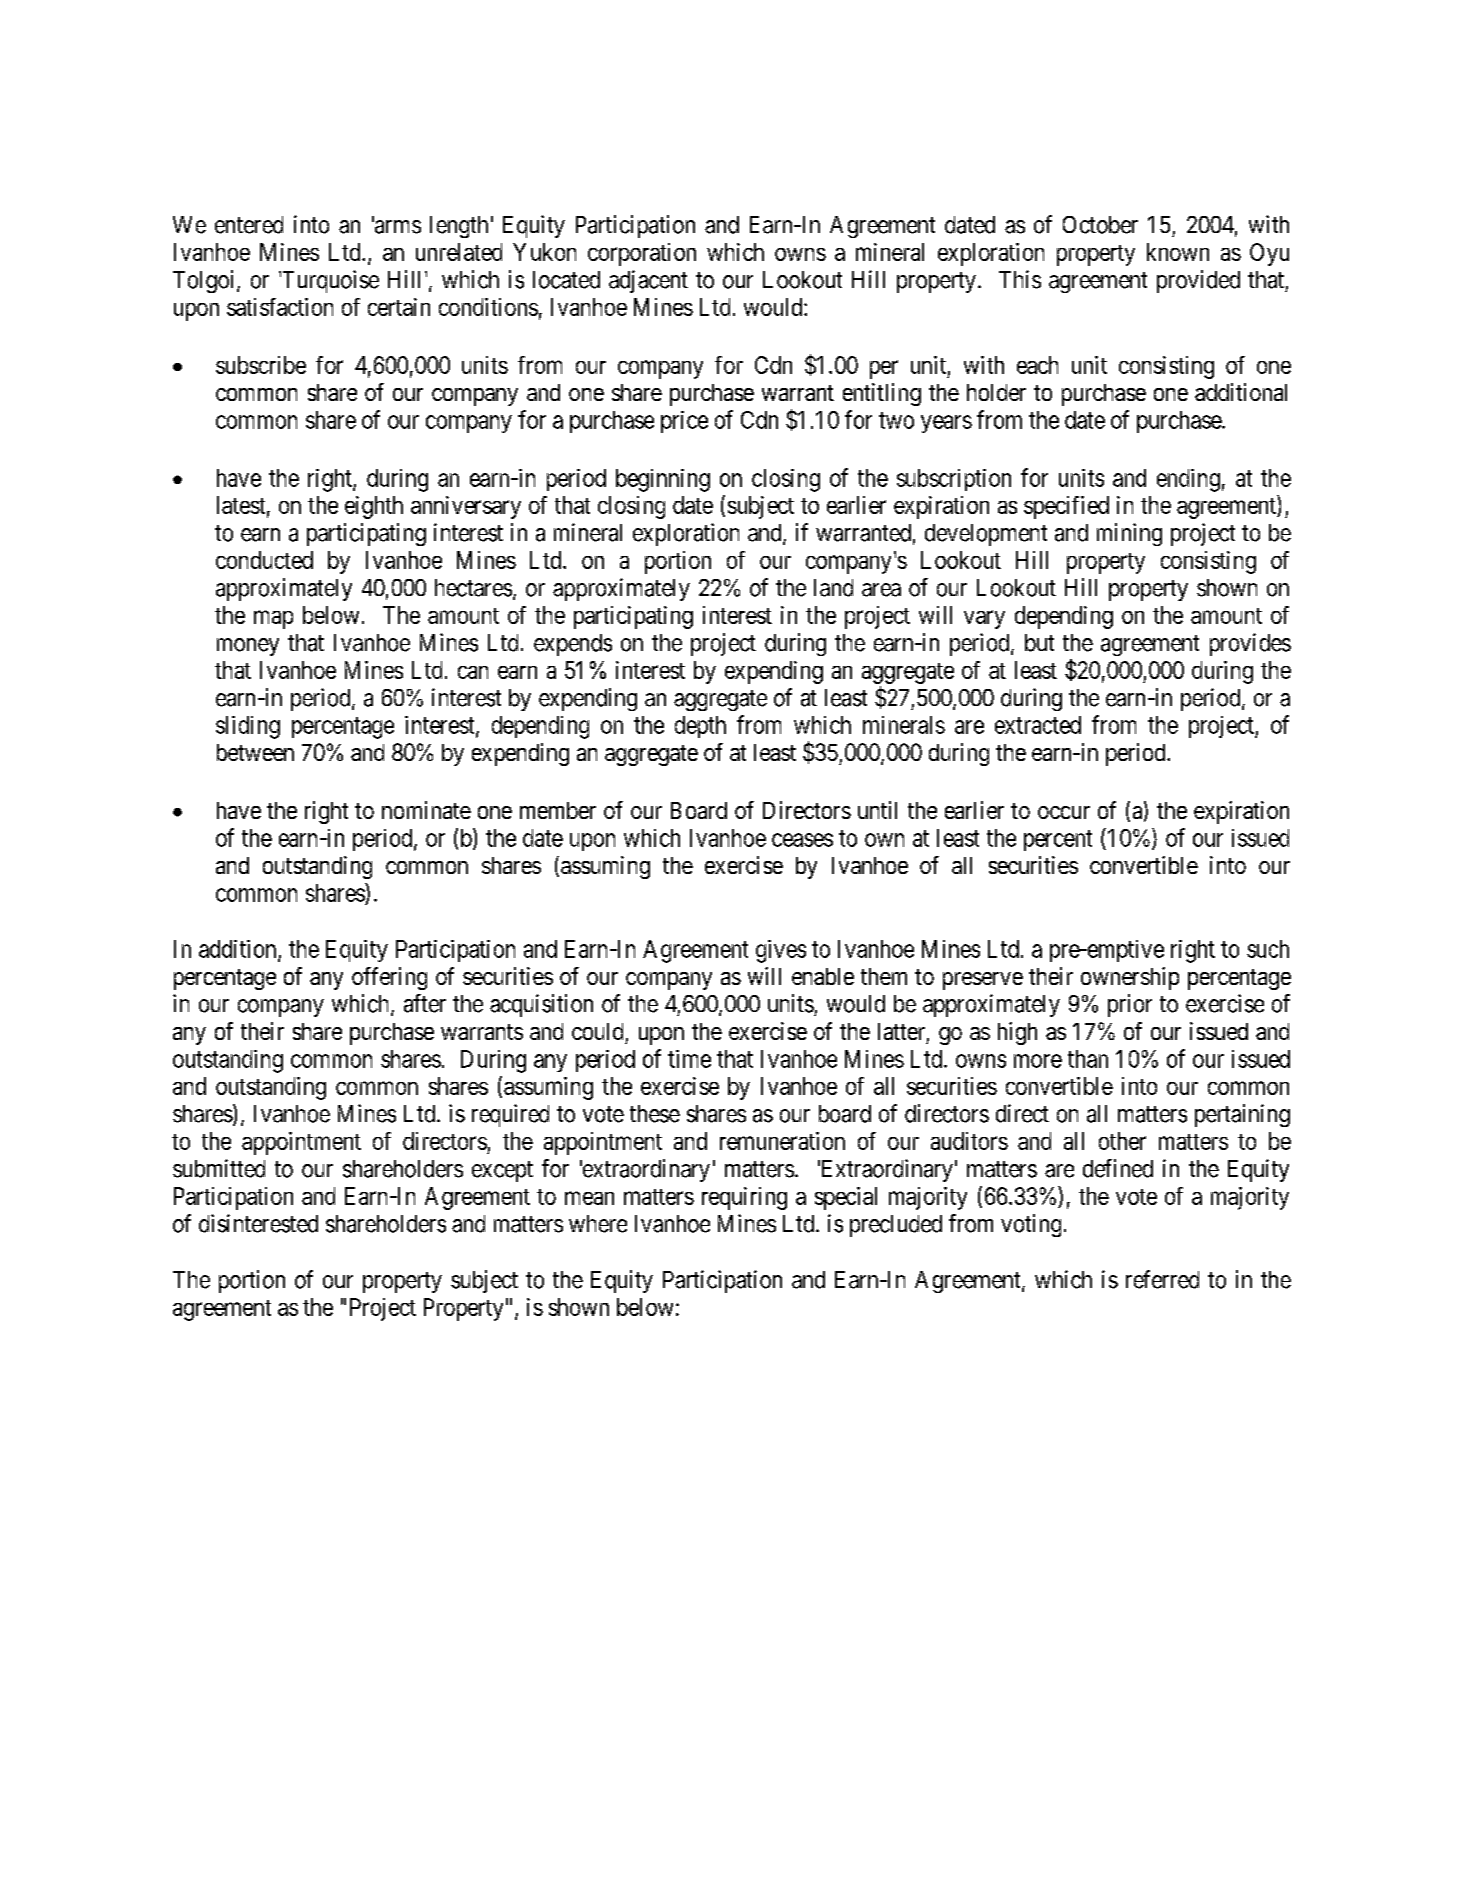 This image has height=1892, width=1462. Describe the element at coordinates (1178, 252) in the image. I see `known` at that location.
